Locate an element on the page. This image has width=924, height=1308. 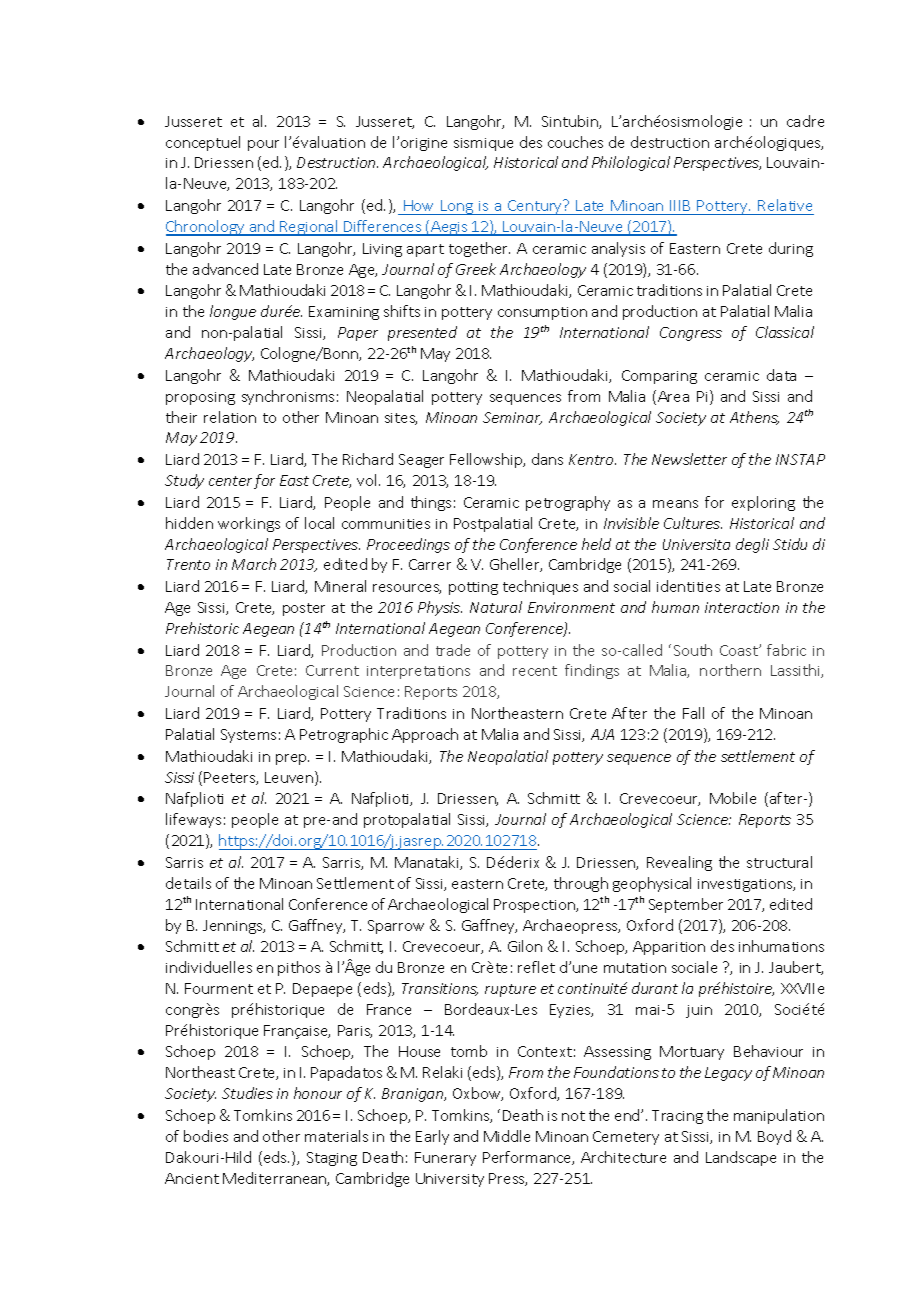
Relative is located at coordinates (785, 205).
